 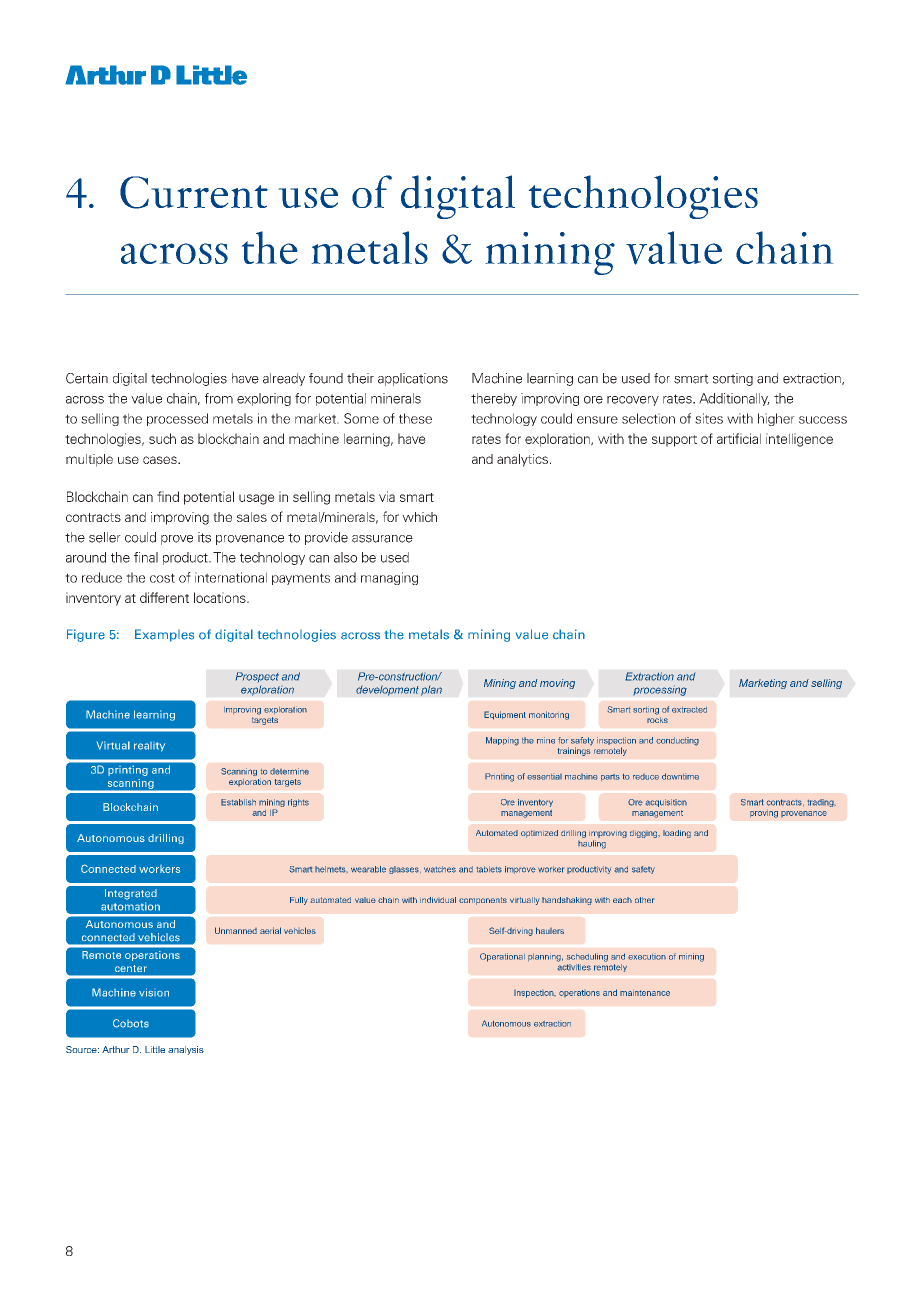 What do you see at coordinates (739, 438) in the screenshot?
I see `artificial` at bounding box center [739, 438].
